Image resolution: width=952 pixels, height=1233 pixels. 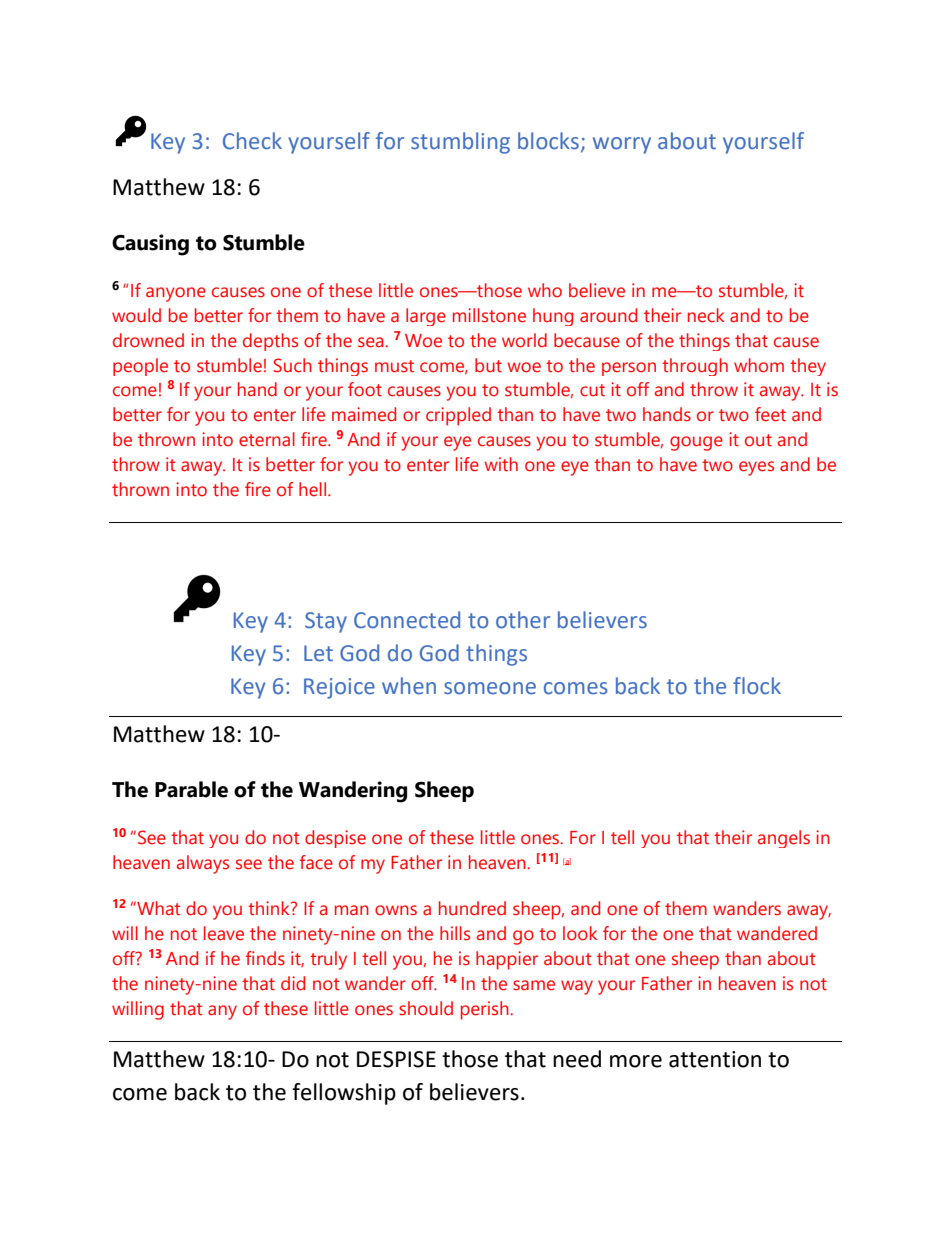 What do you see at coordinates (490, 688) in the image?
I see `someone` at bounding box center [490, 688].
